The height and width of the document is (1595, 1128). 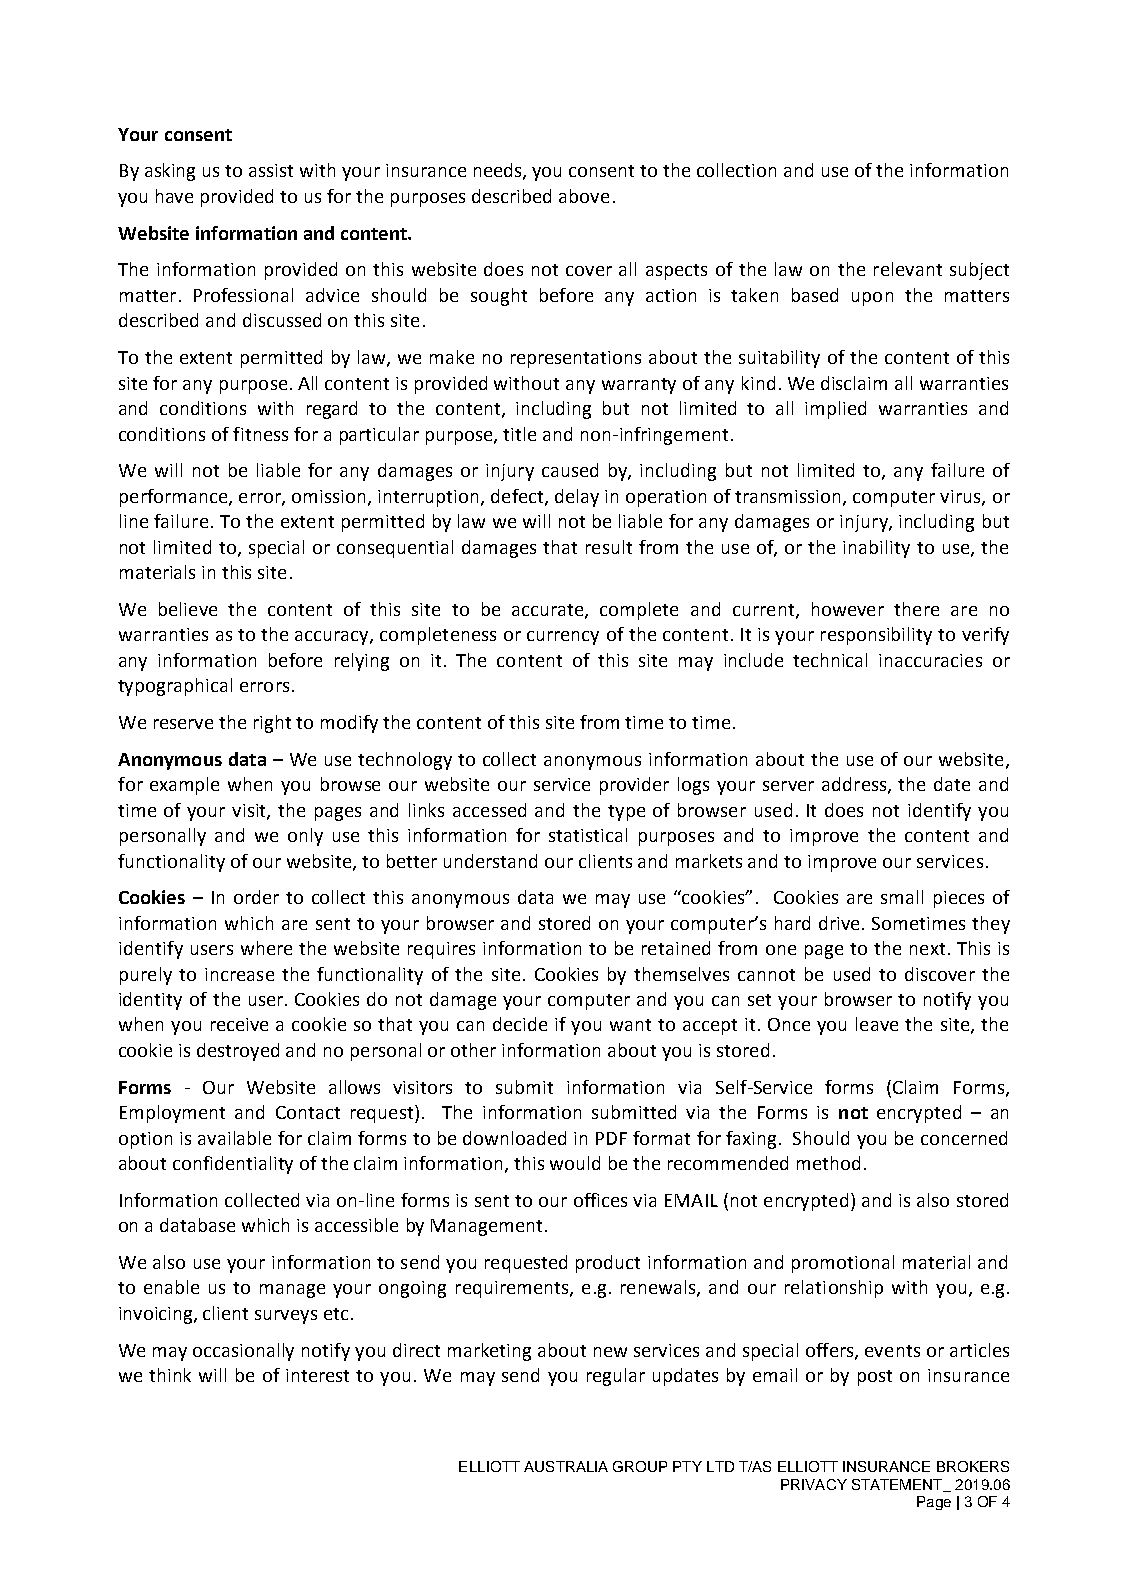 I want to click on decide, so click(x=520, y=1024).
